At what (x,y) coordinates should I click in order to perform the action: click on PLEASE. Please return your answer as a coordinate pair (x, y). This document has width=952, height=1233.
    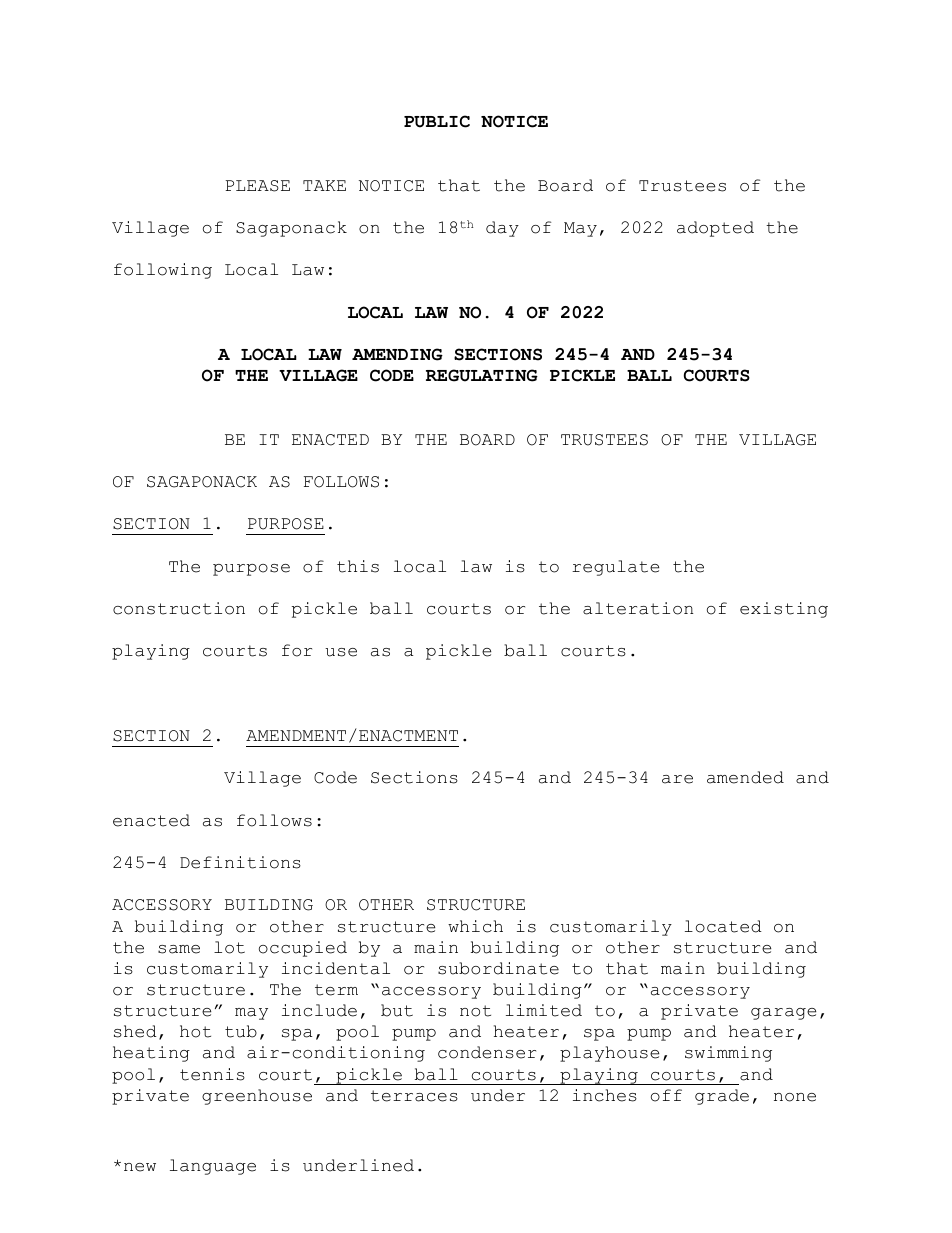
    Looking at the image, I should click on (258, 186).
